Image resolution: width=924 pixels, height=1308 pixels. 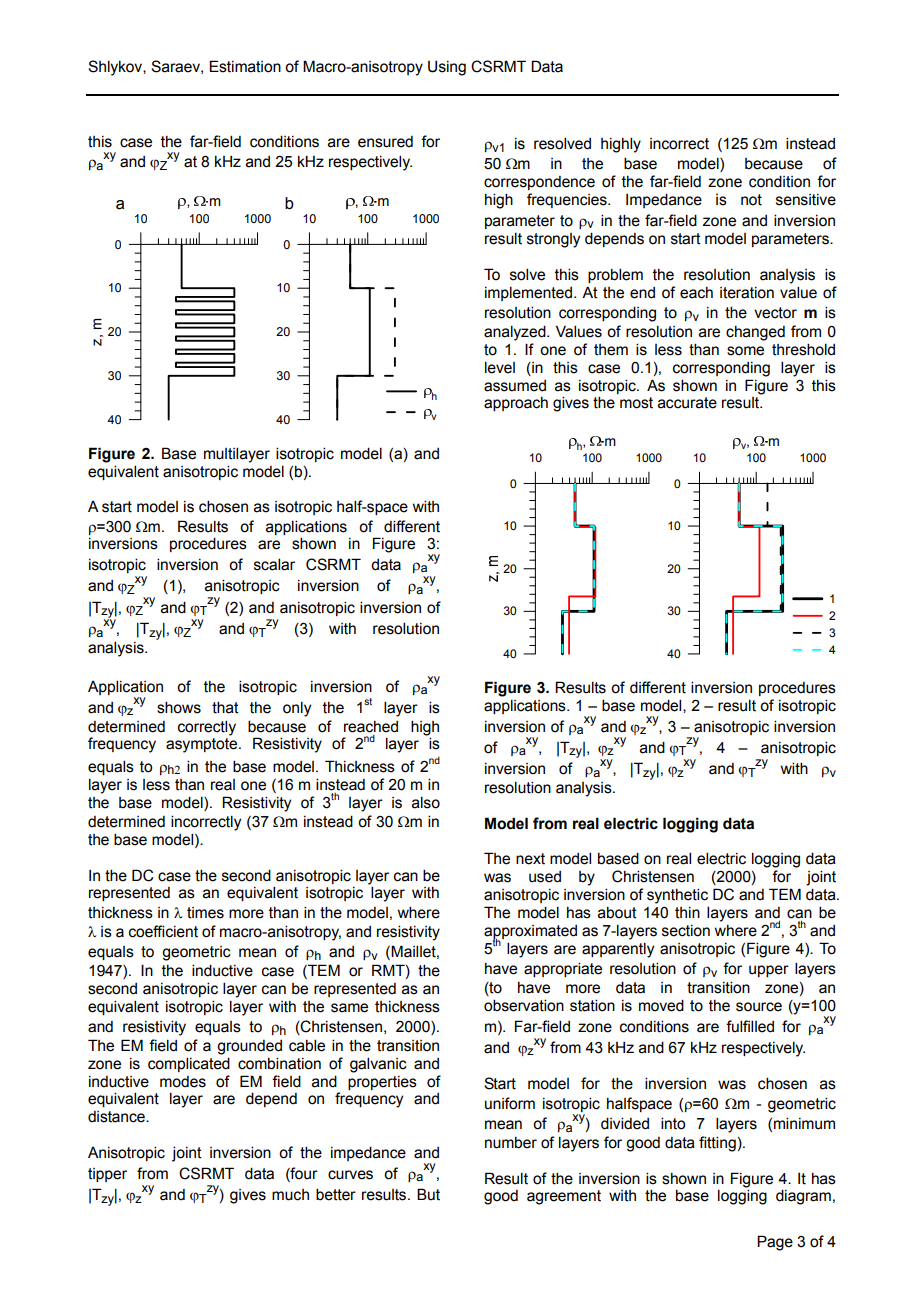 I want to click on Estimation, so click(x=245, y=66).
